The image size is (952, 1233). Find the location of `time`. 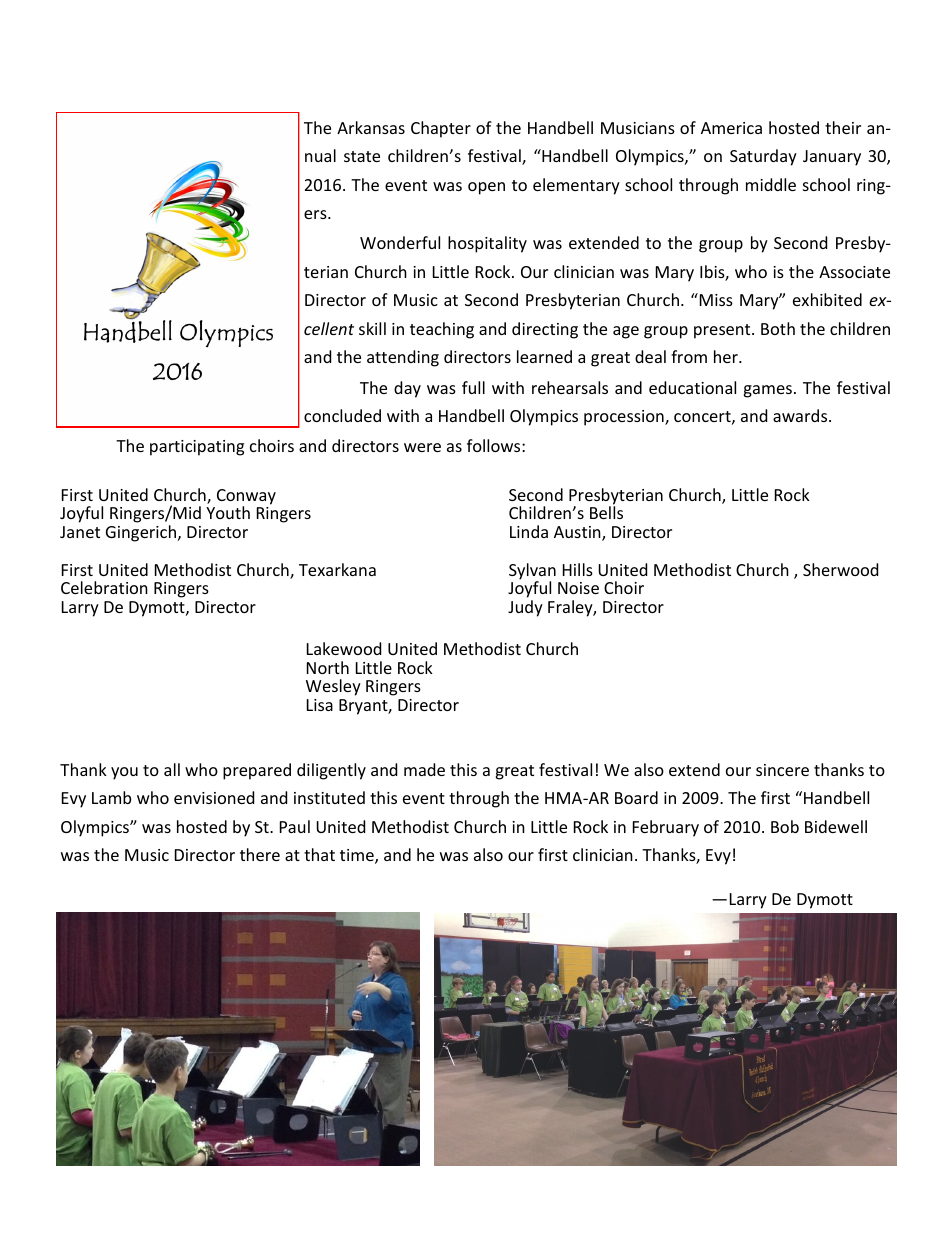

time is located at coordinates (358, 856).
